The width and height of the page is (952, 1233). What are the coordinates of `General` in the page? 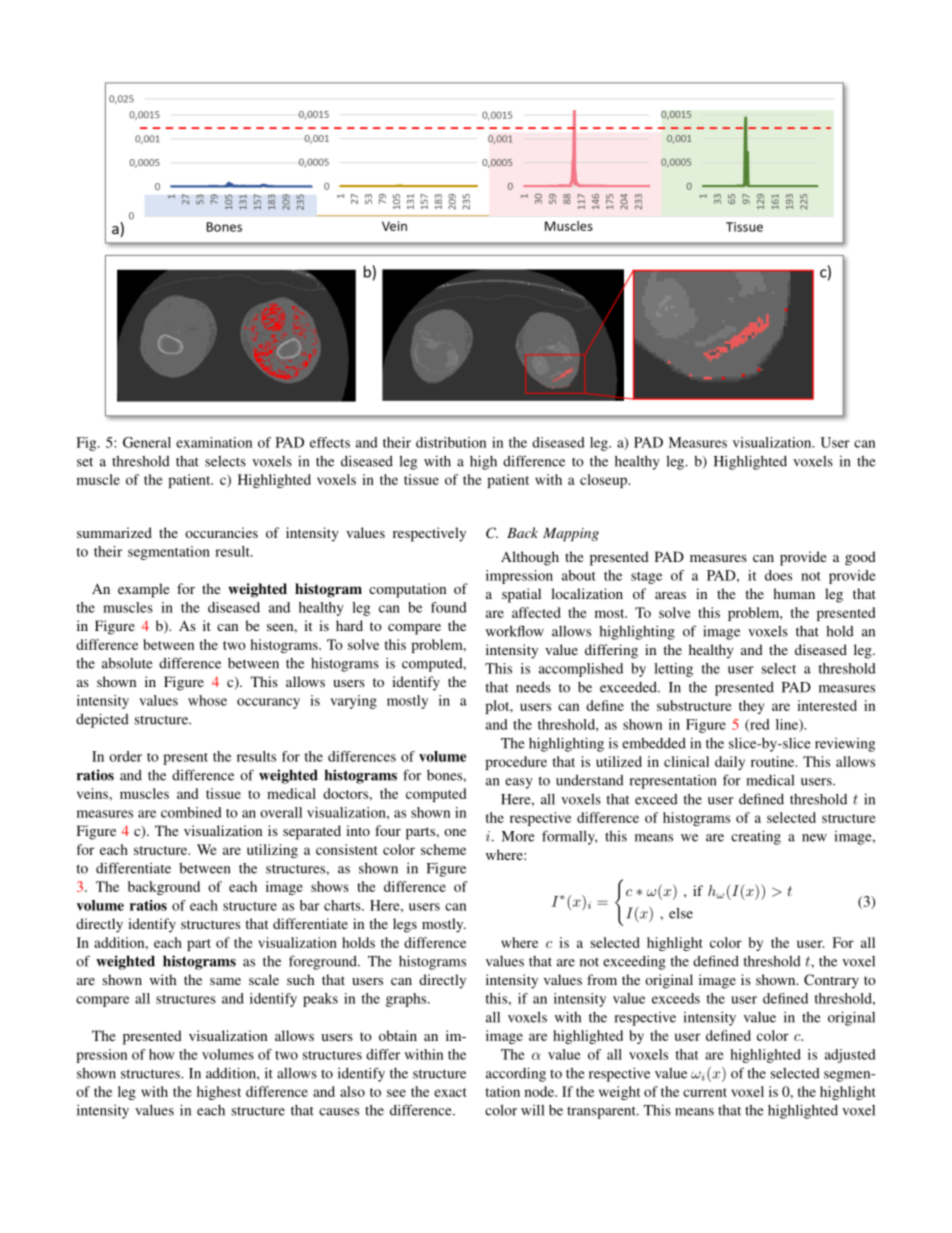 It's located at (147, 442).
